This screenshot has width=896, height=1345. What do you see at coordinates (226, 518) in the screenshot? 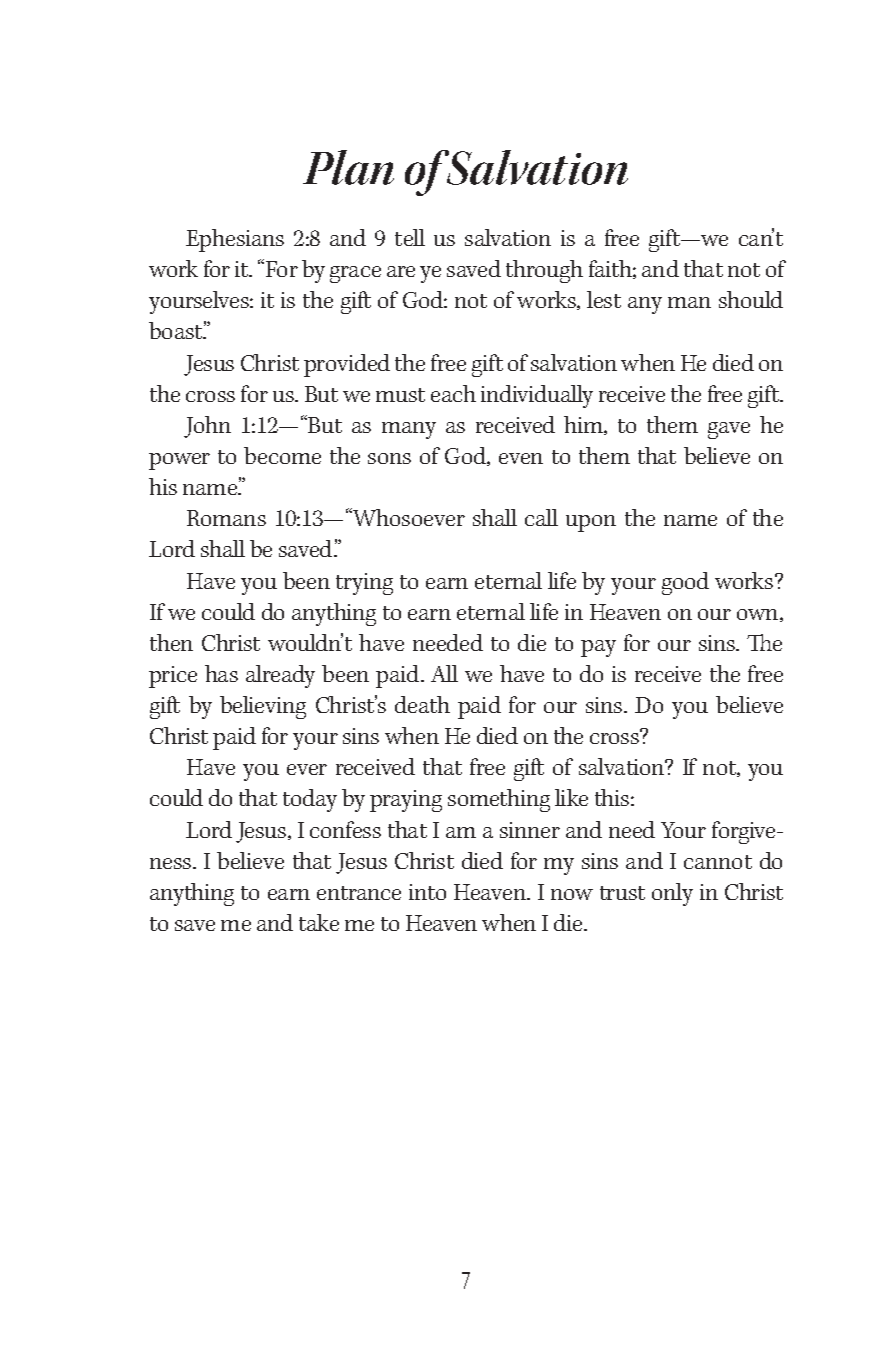
I see `Romans` at bounding box center [226, 518].
